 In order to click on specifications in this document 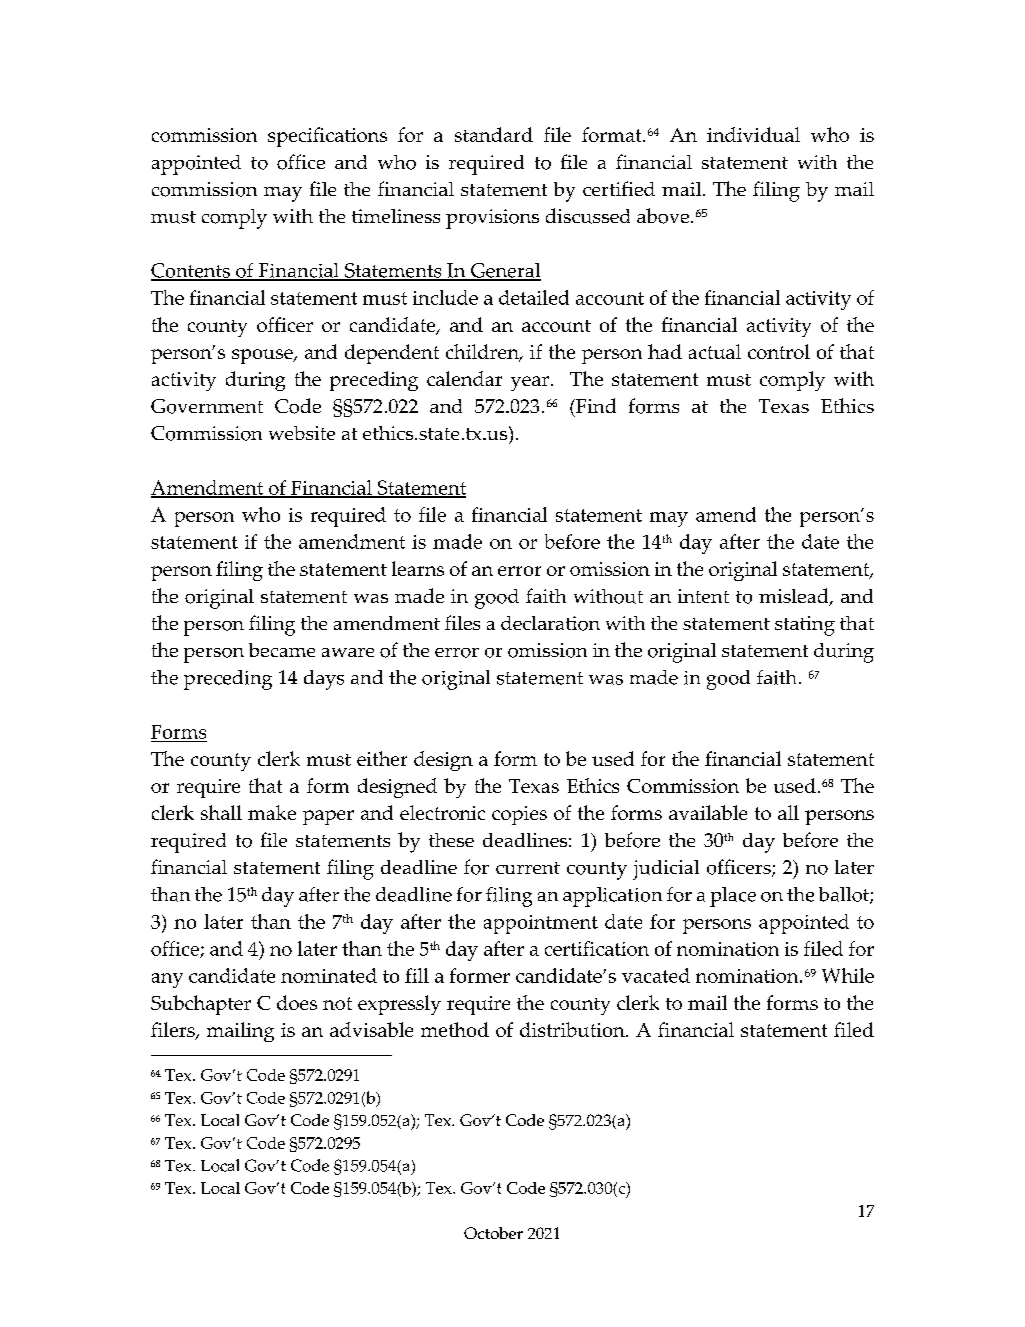, I will do `click(327, 137)`.
